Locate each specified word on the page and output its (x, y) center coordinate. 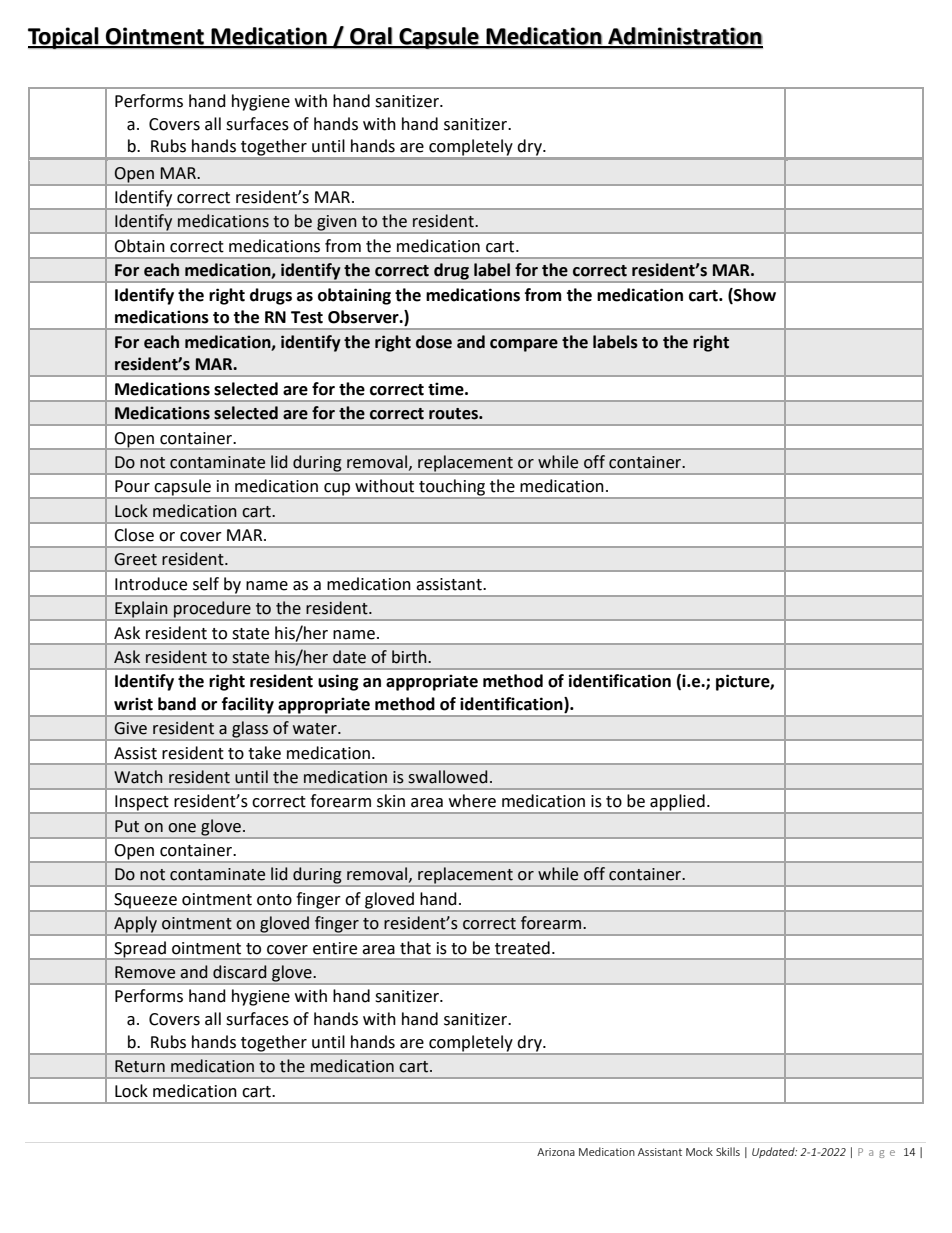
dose (434, 342)
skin (391, 801)
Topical (64, 38)
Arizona (556, 1152)
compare (524, 345)
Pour (132, 486)
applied (677, 803)
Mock (699, 1151)
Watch (138, 777)
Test (307, 317)
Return (140, 1066)
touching (452, 488)
